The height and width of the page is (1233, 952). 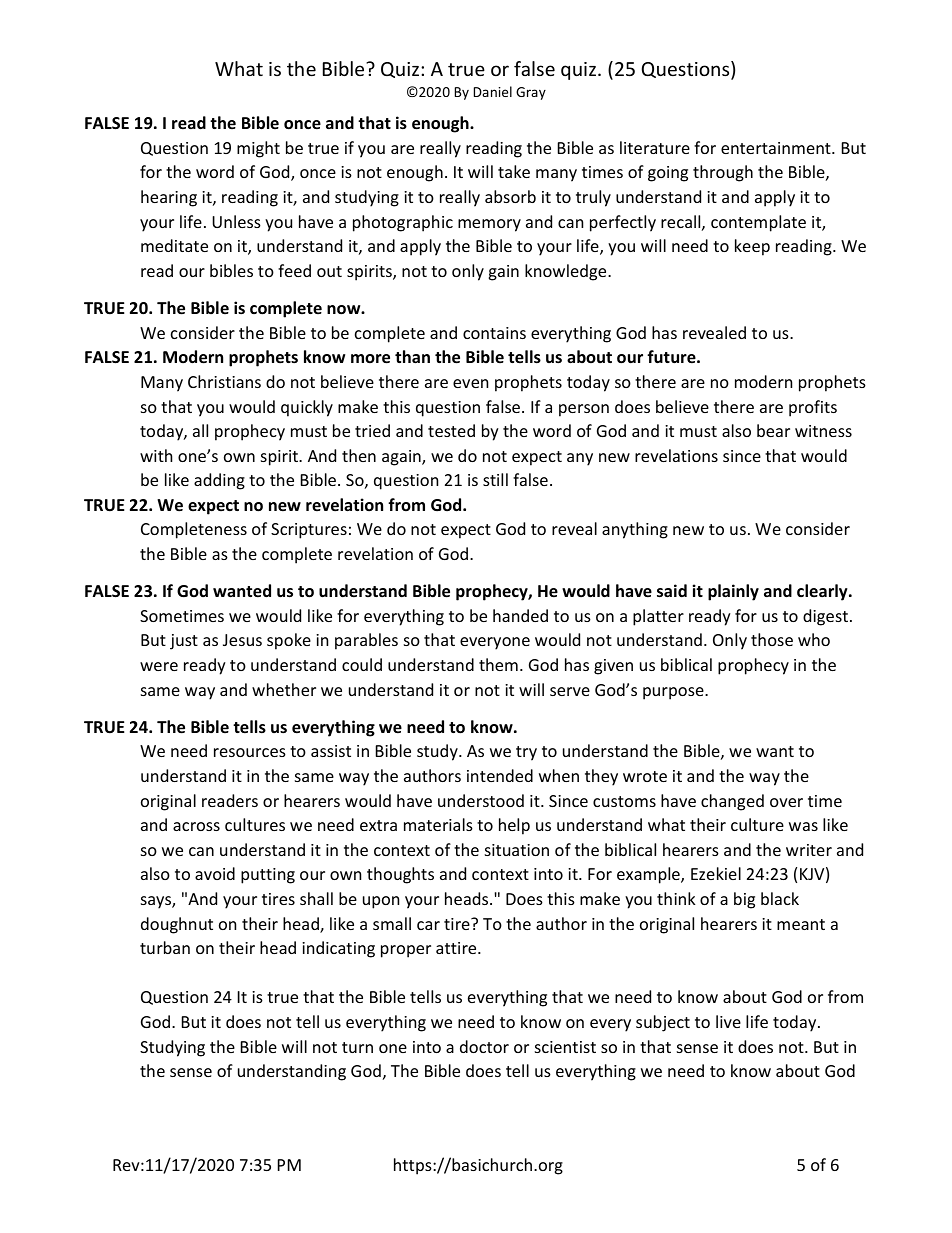 What do you see at coordinates (493, 91) in the page?
I see `Daniel` at bounding box center [493, 91].
